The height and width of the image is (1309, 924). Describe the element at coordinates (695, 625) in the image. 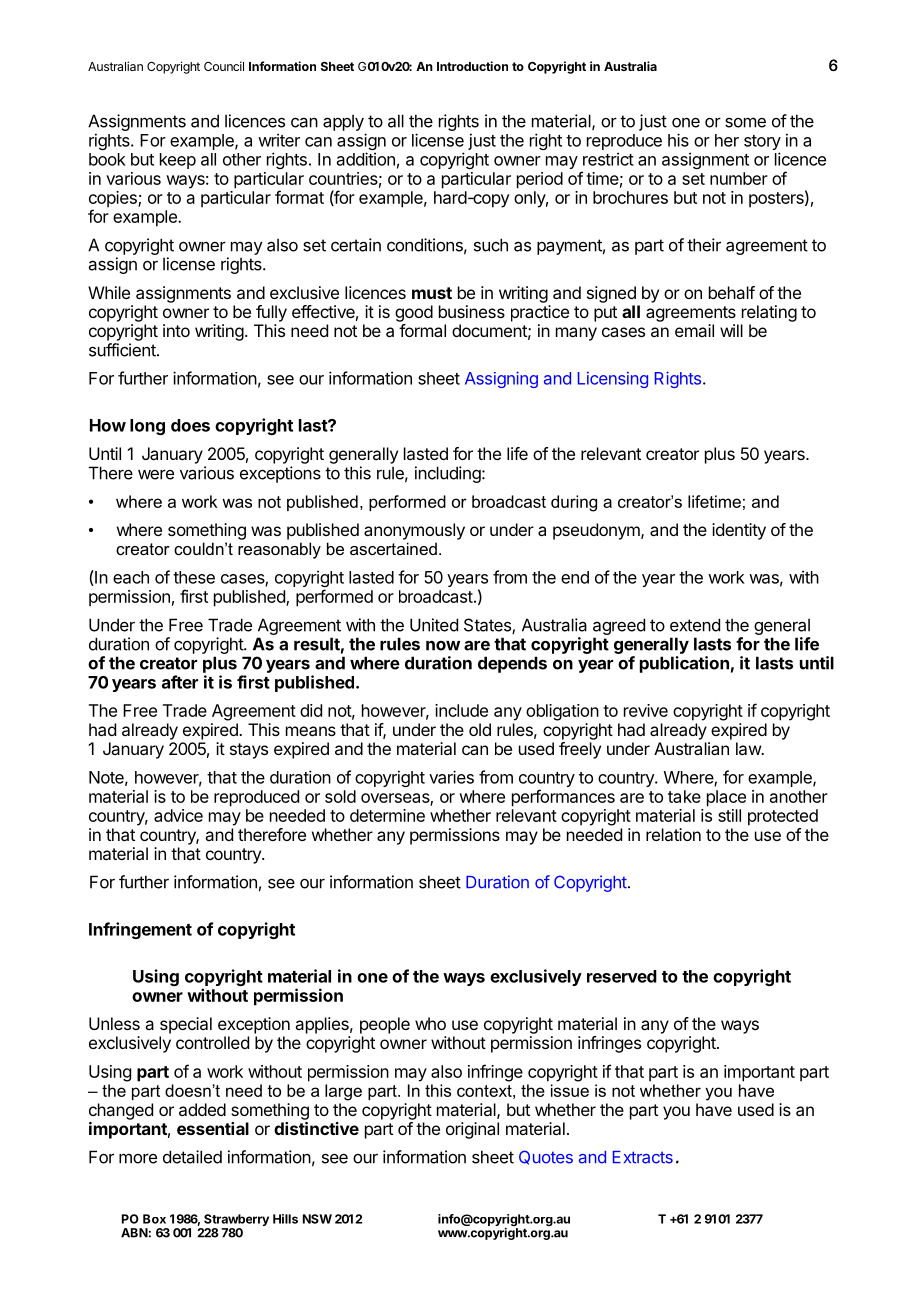

I see `extend` at that location.
